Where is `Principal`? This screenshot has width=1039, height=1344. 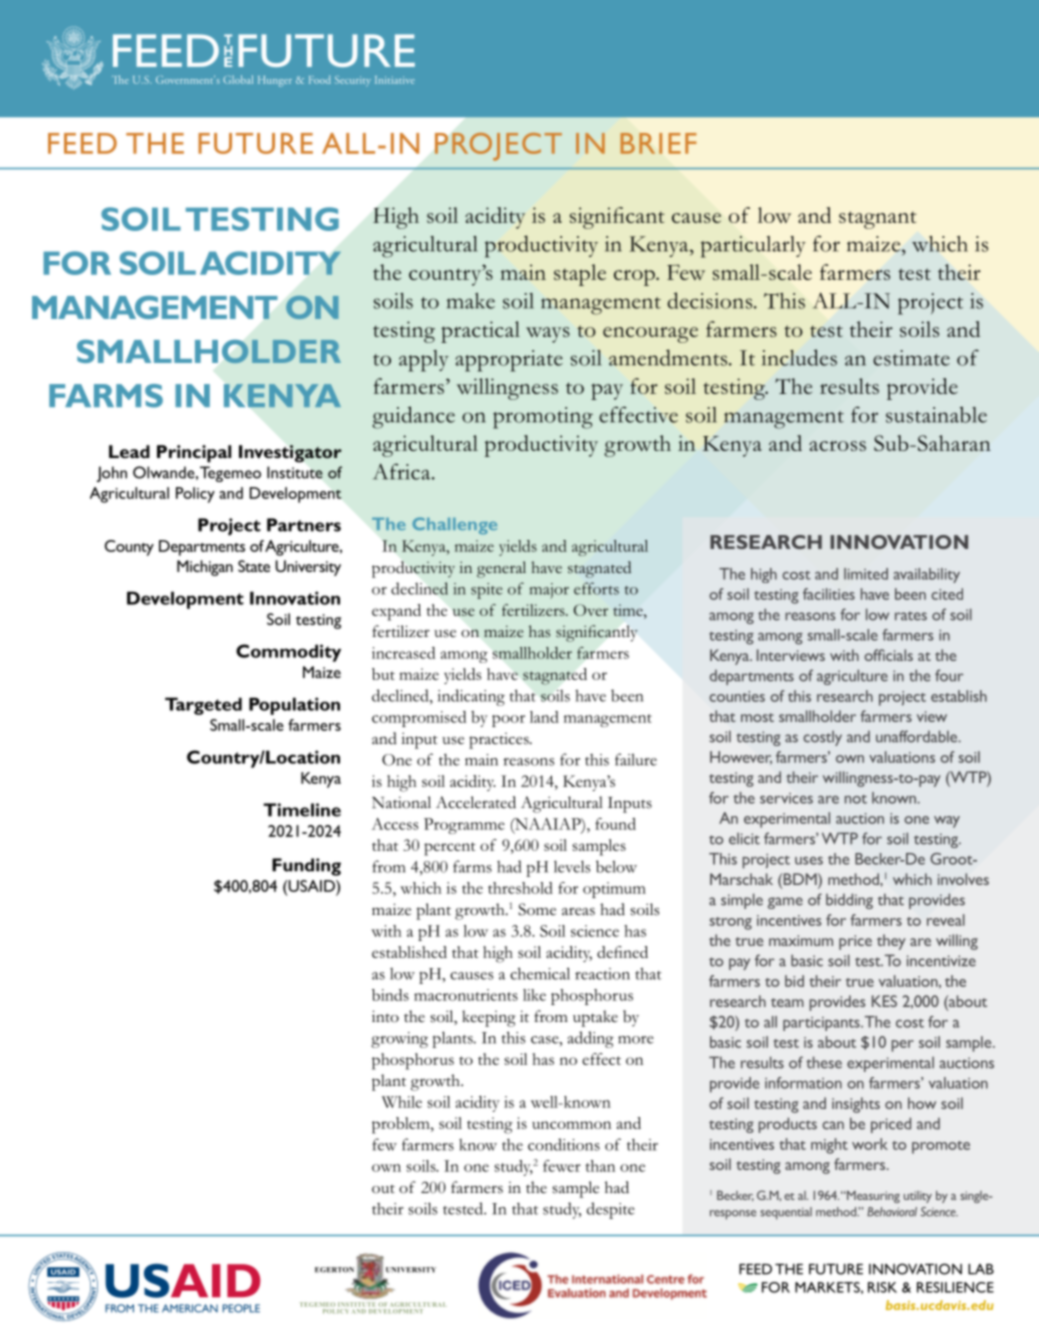 Principal is located at coordinates (194, 454).
